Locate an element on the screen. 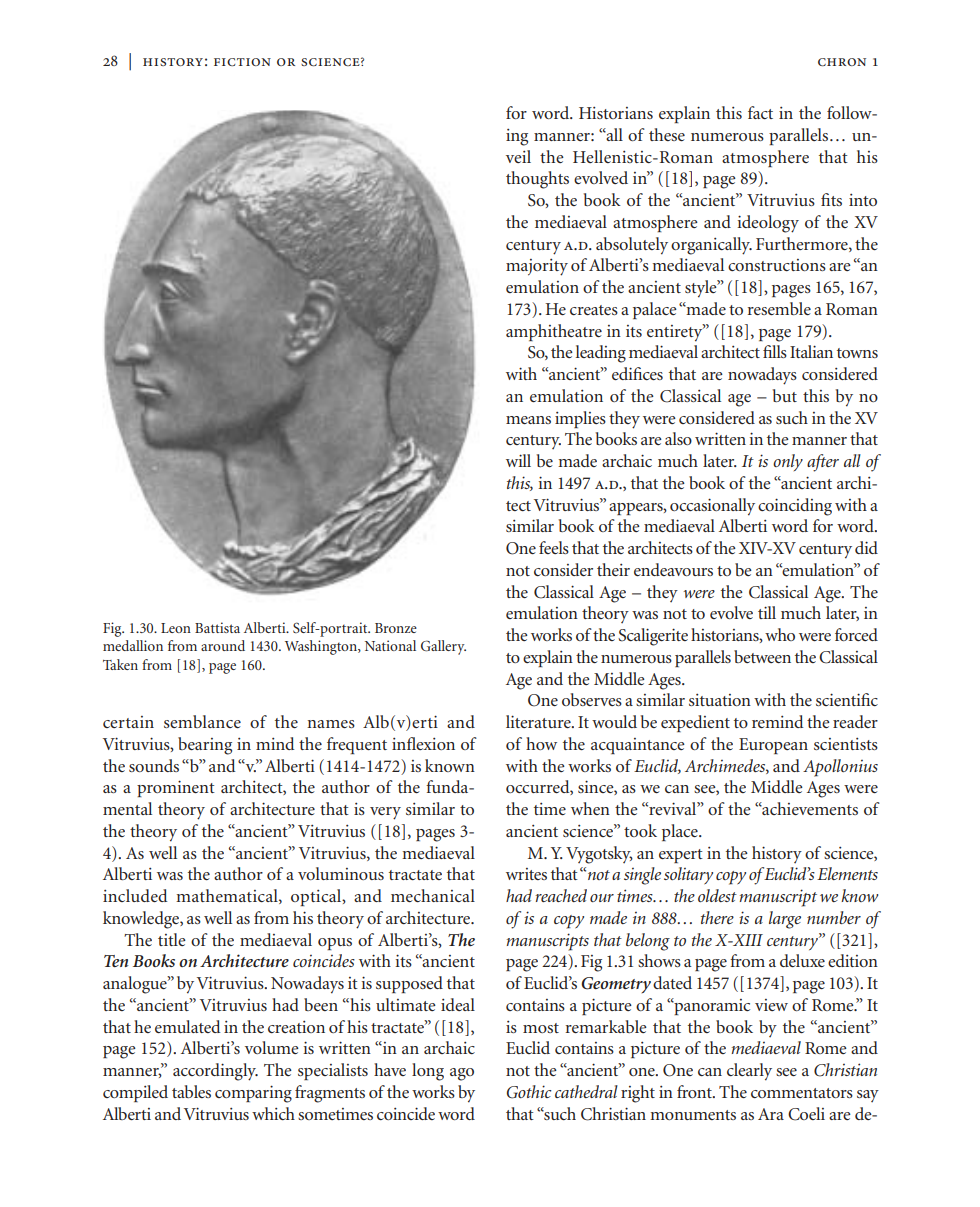 The height and width of the screenshot is (1207, 980). prominent is located at coordinates (176, 788).
